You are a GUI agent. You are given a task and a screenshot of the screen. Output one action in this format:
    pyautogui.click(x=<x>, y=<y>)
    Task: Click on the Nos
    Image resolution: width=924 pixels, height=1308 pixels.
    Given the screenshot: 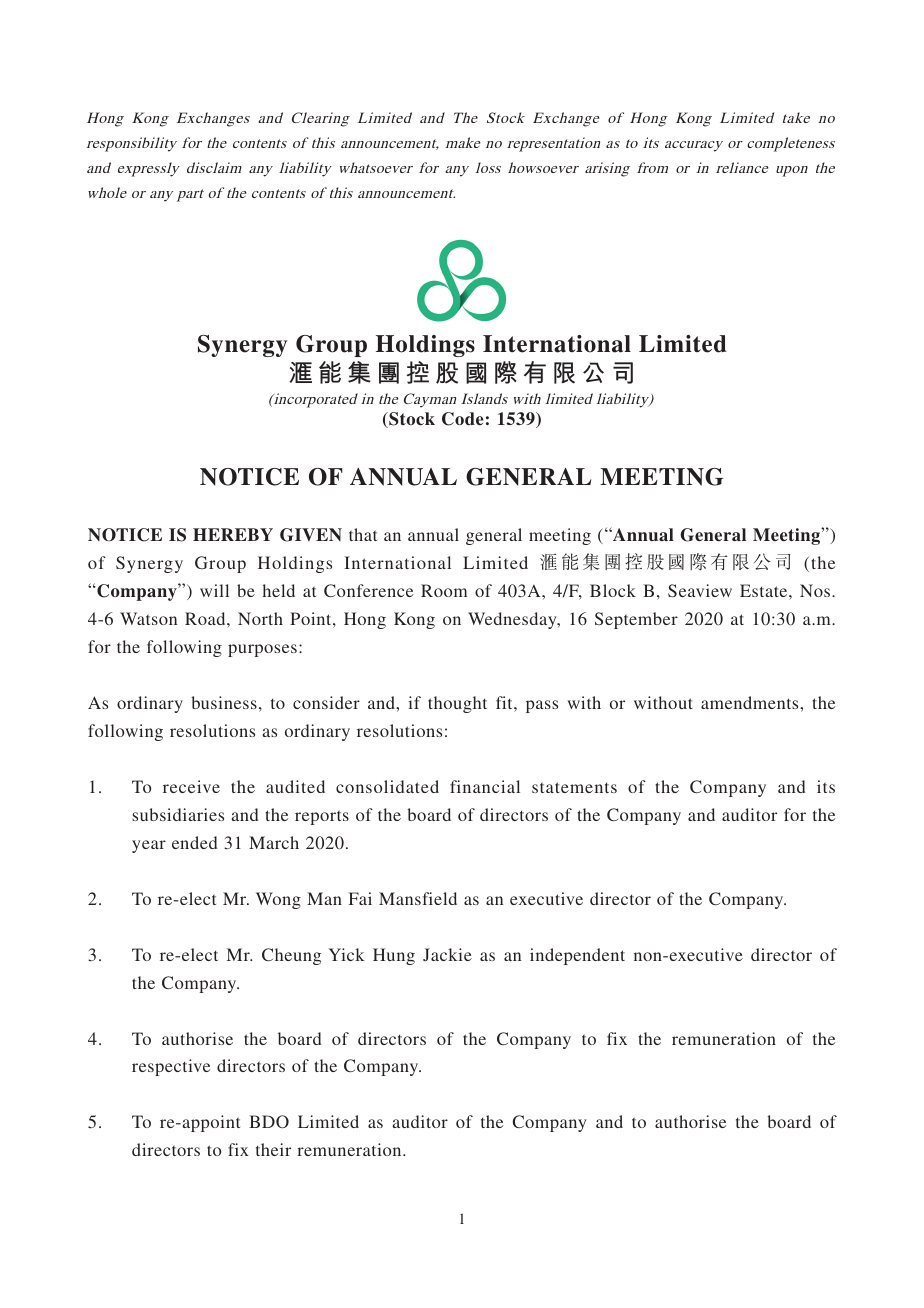 What is the action you would take?
    pyautogui.click(x=816, y=590)
